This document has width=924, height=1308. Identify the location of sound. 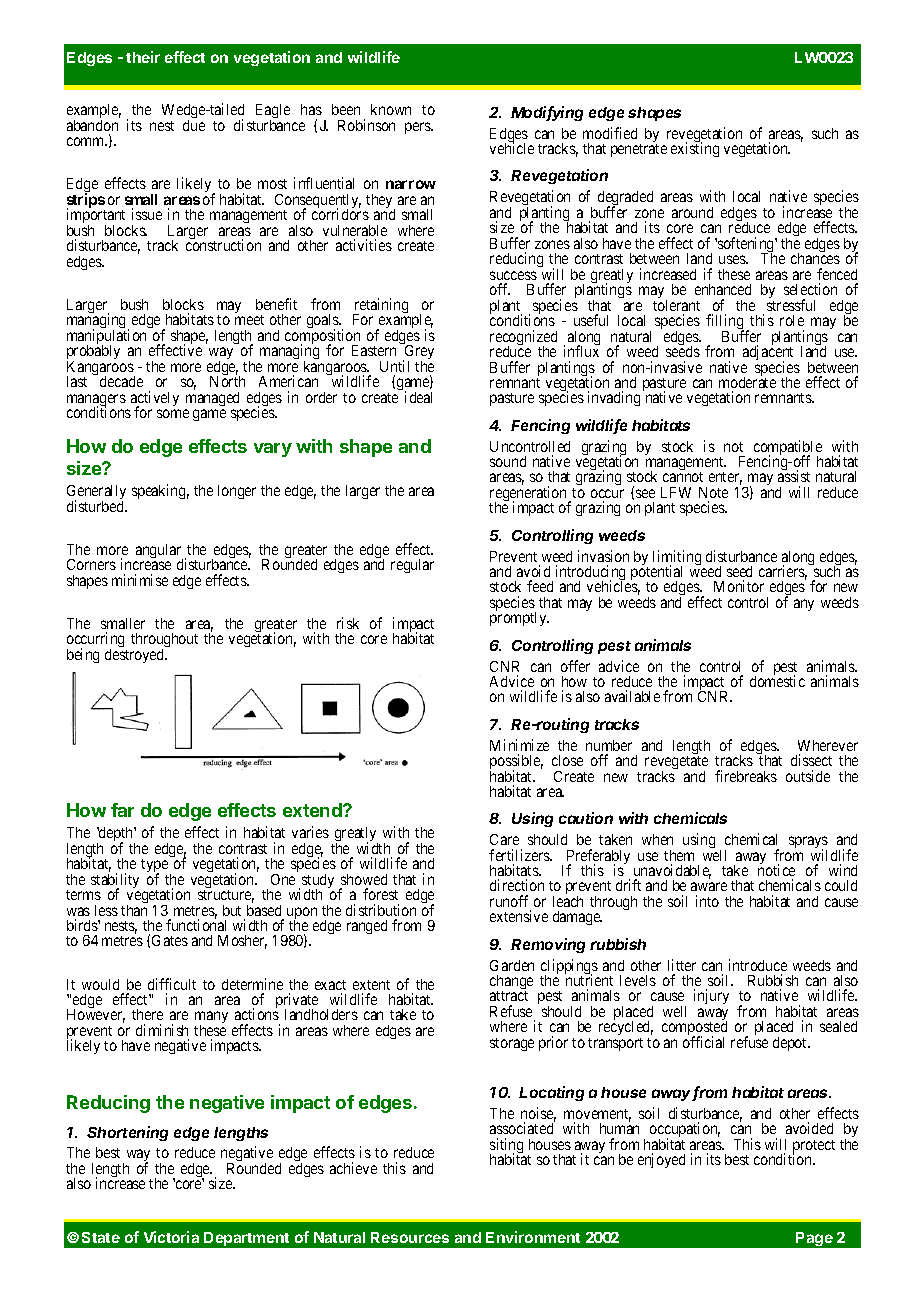
(508, 461).
